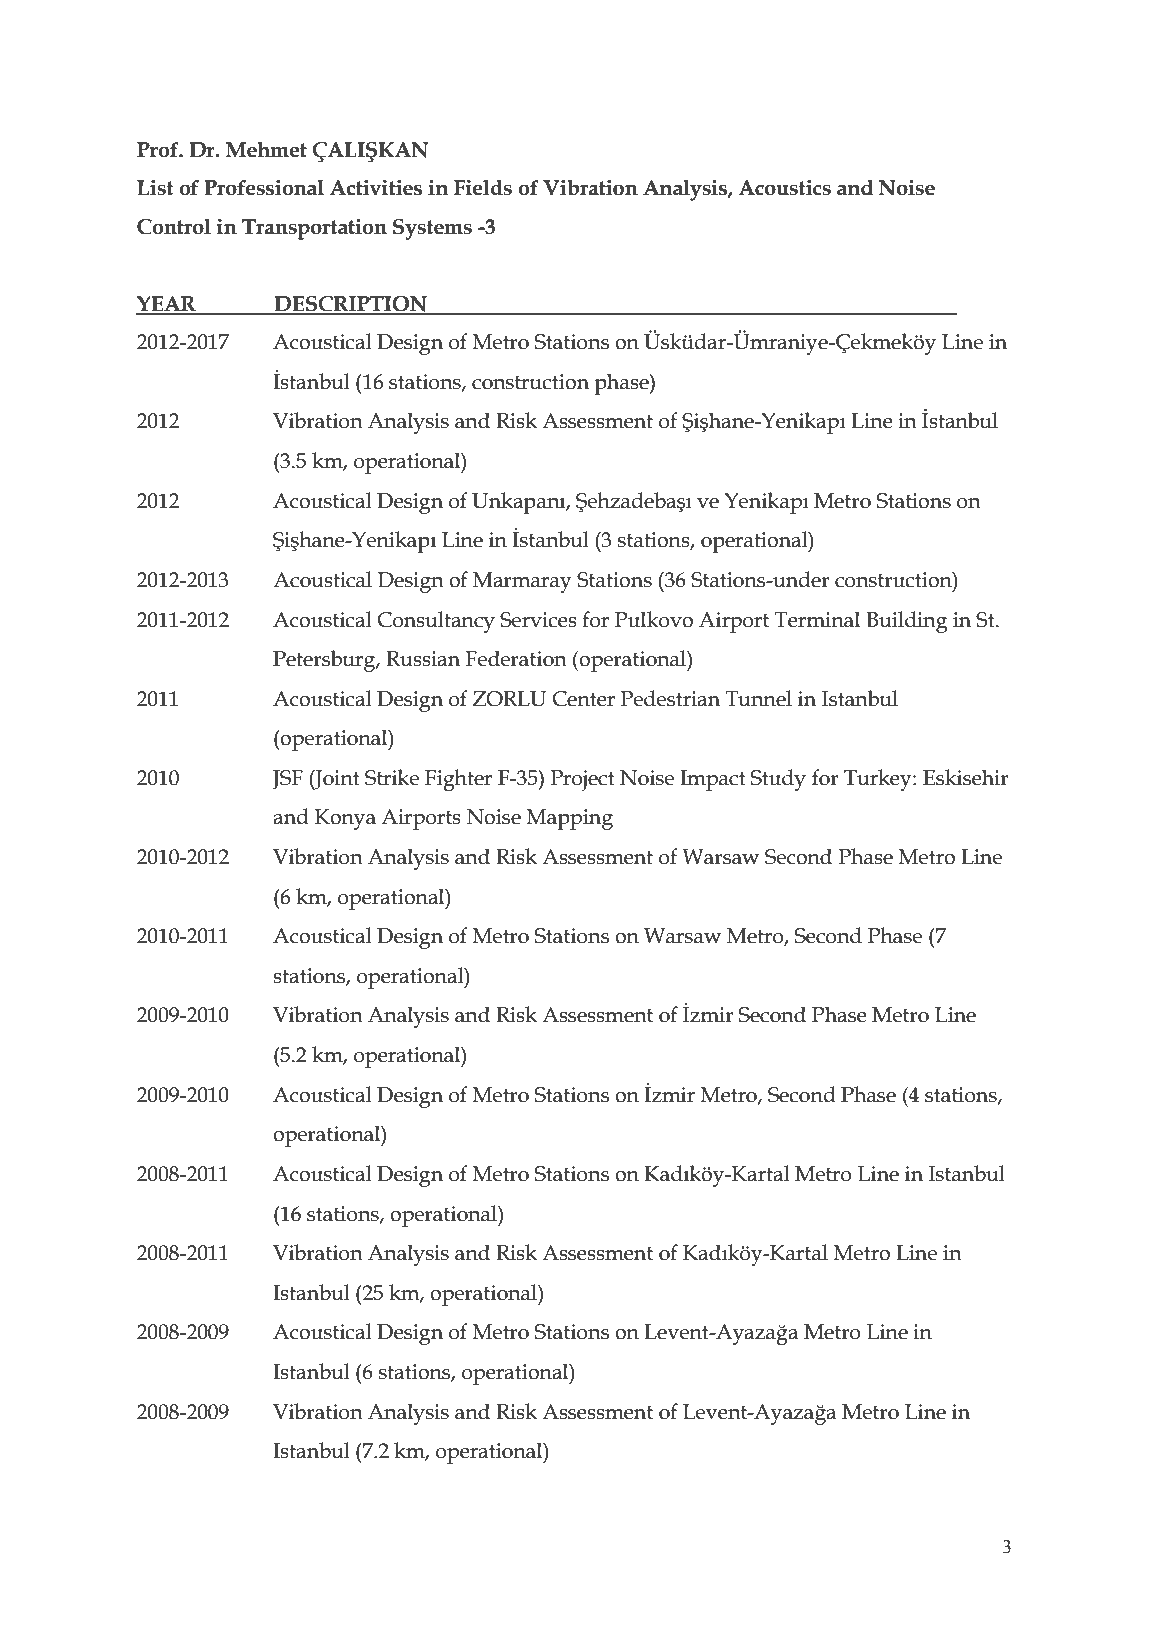  I want to click on Building, so click(906, 622).
